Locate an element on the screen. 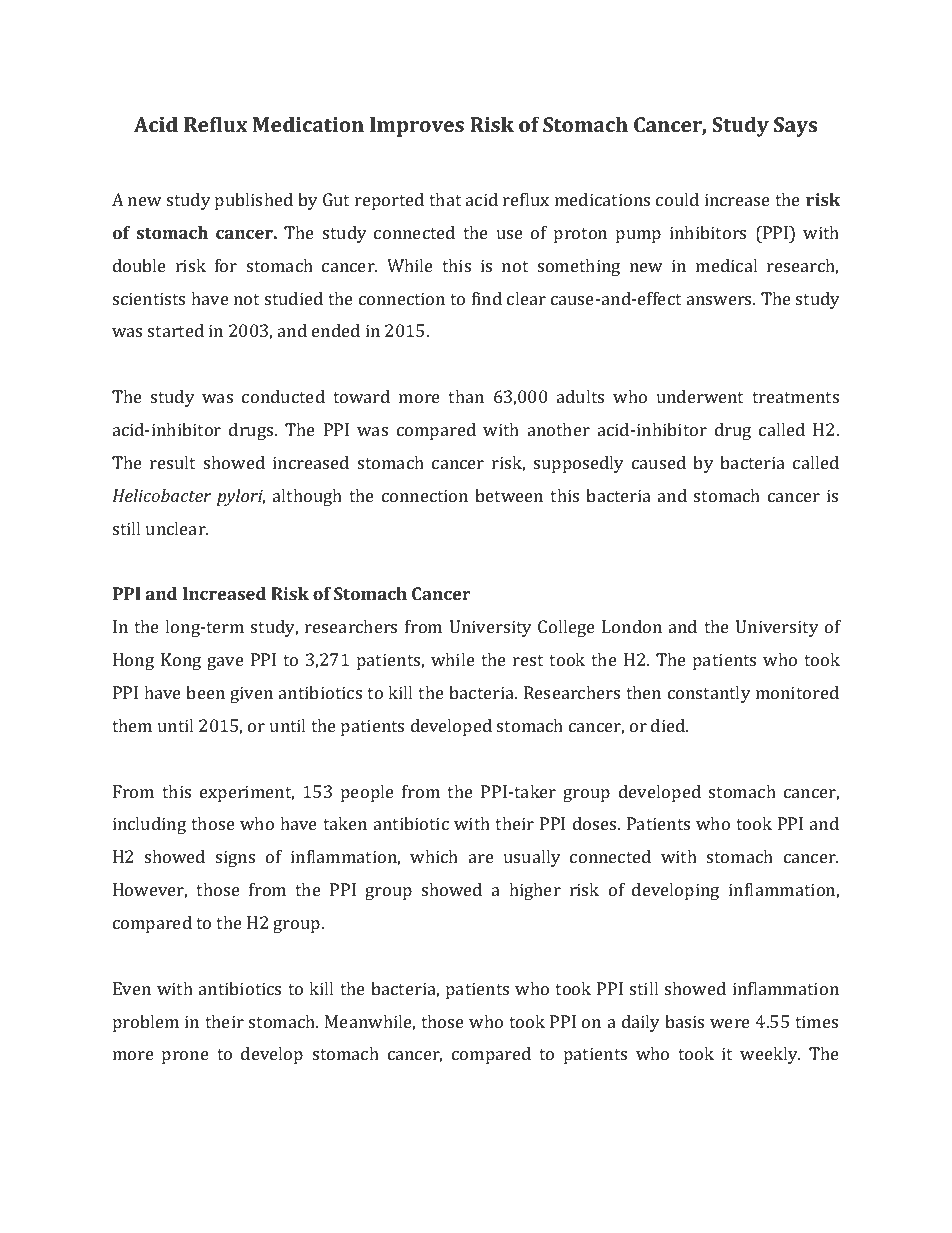 The width and height of the screenshot is (952, 1233). gave is located at coordinates (225, 663).
